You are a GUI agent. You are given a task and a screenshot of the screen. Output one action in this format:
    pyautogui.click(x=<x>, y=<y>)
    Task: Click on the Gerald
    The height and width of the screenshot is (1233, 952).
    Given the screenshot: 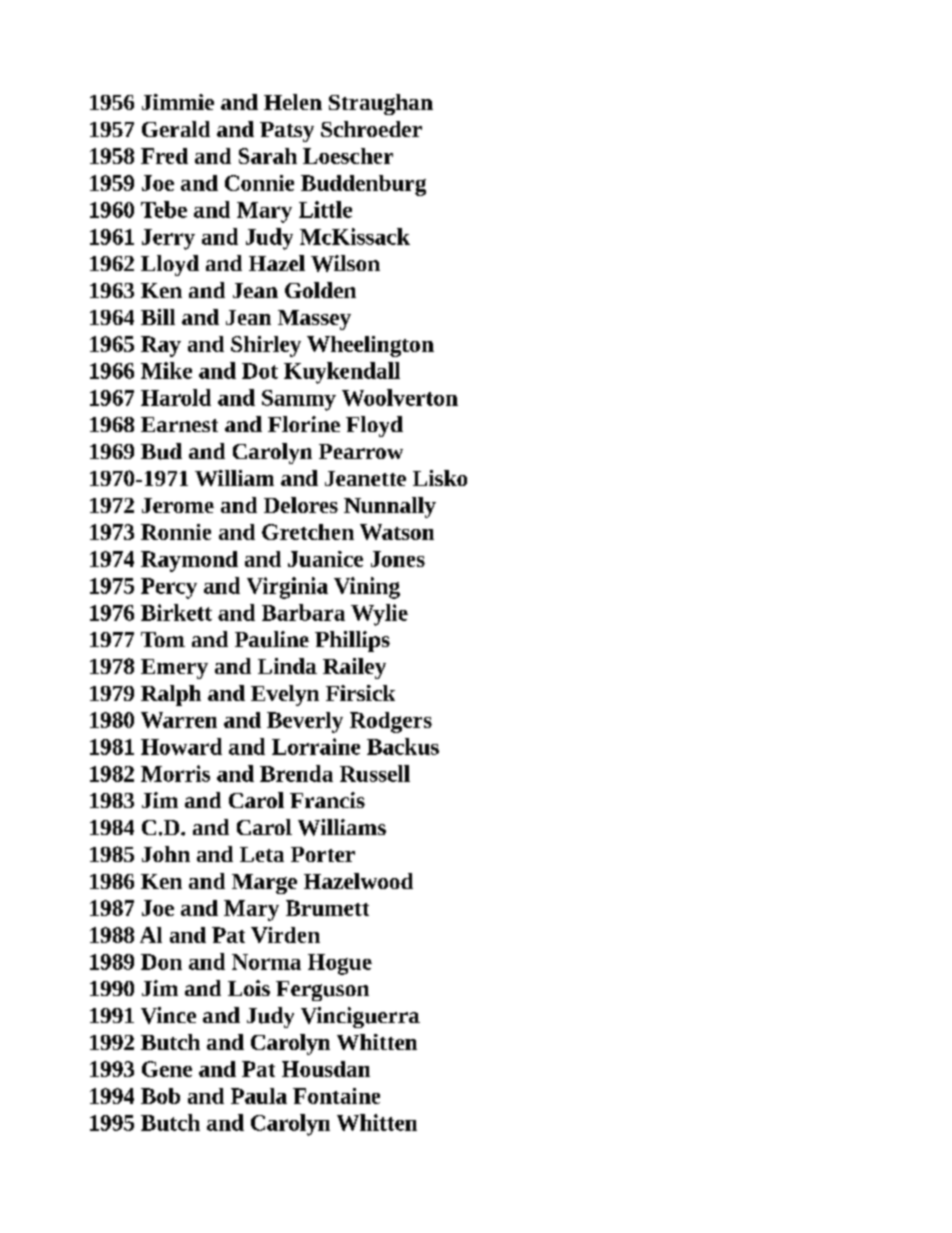 What is the action you would take?
    pyautogui.click(x=176, y=129)
